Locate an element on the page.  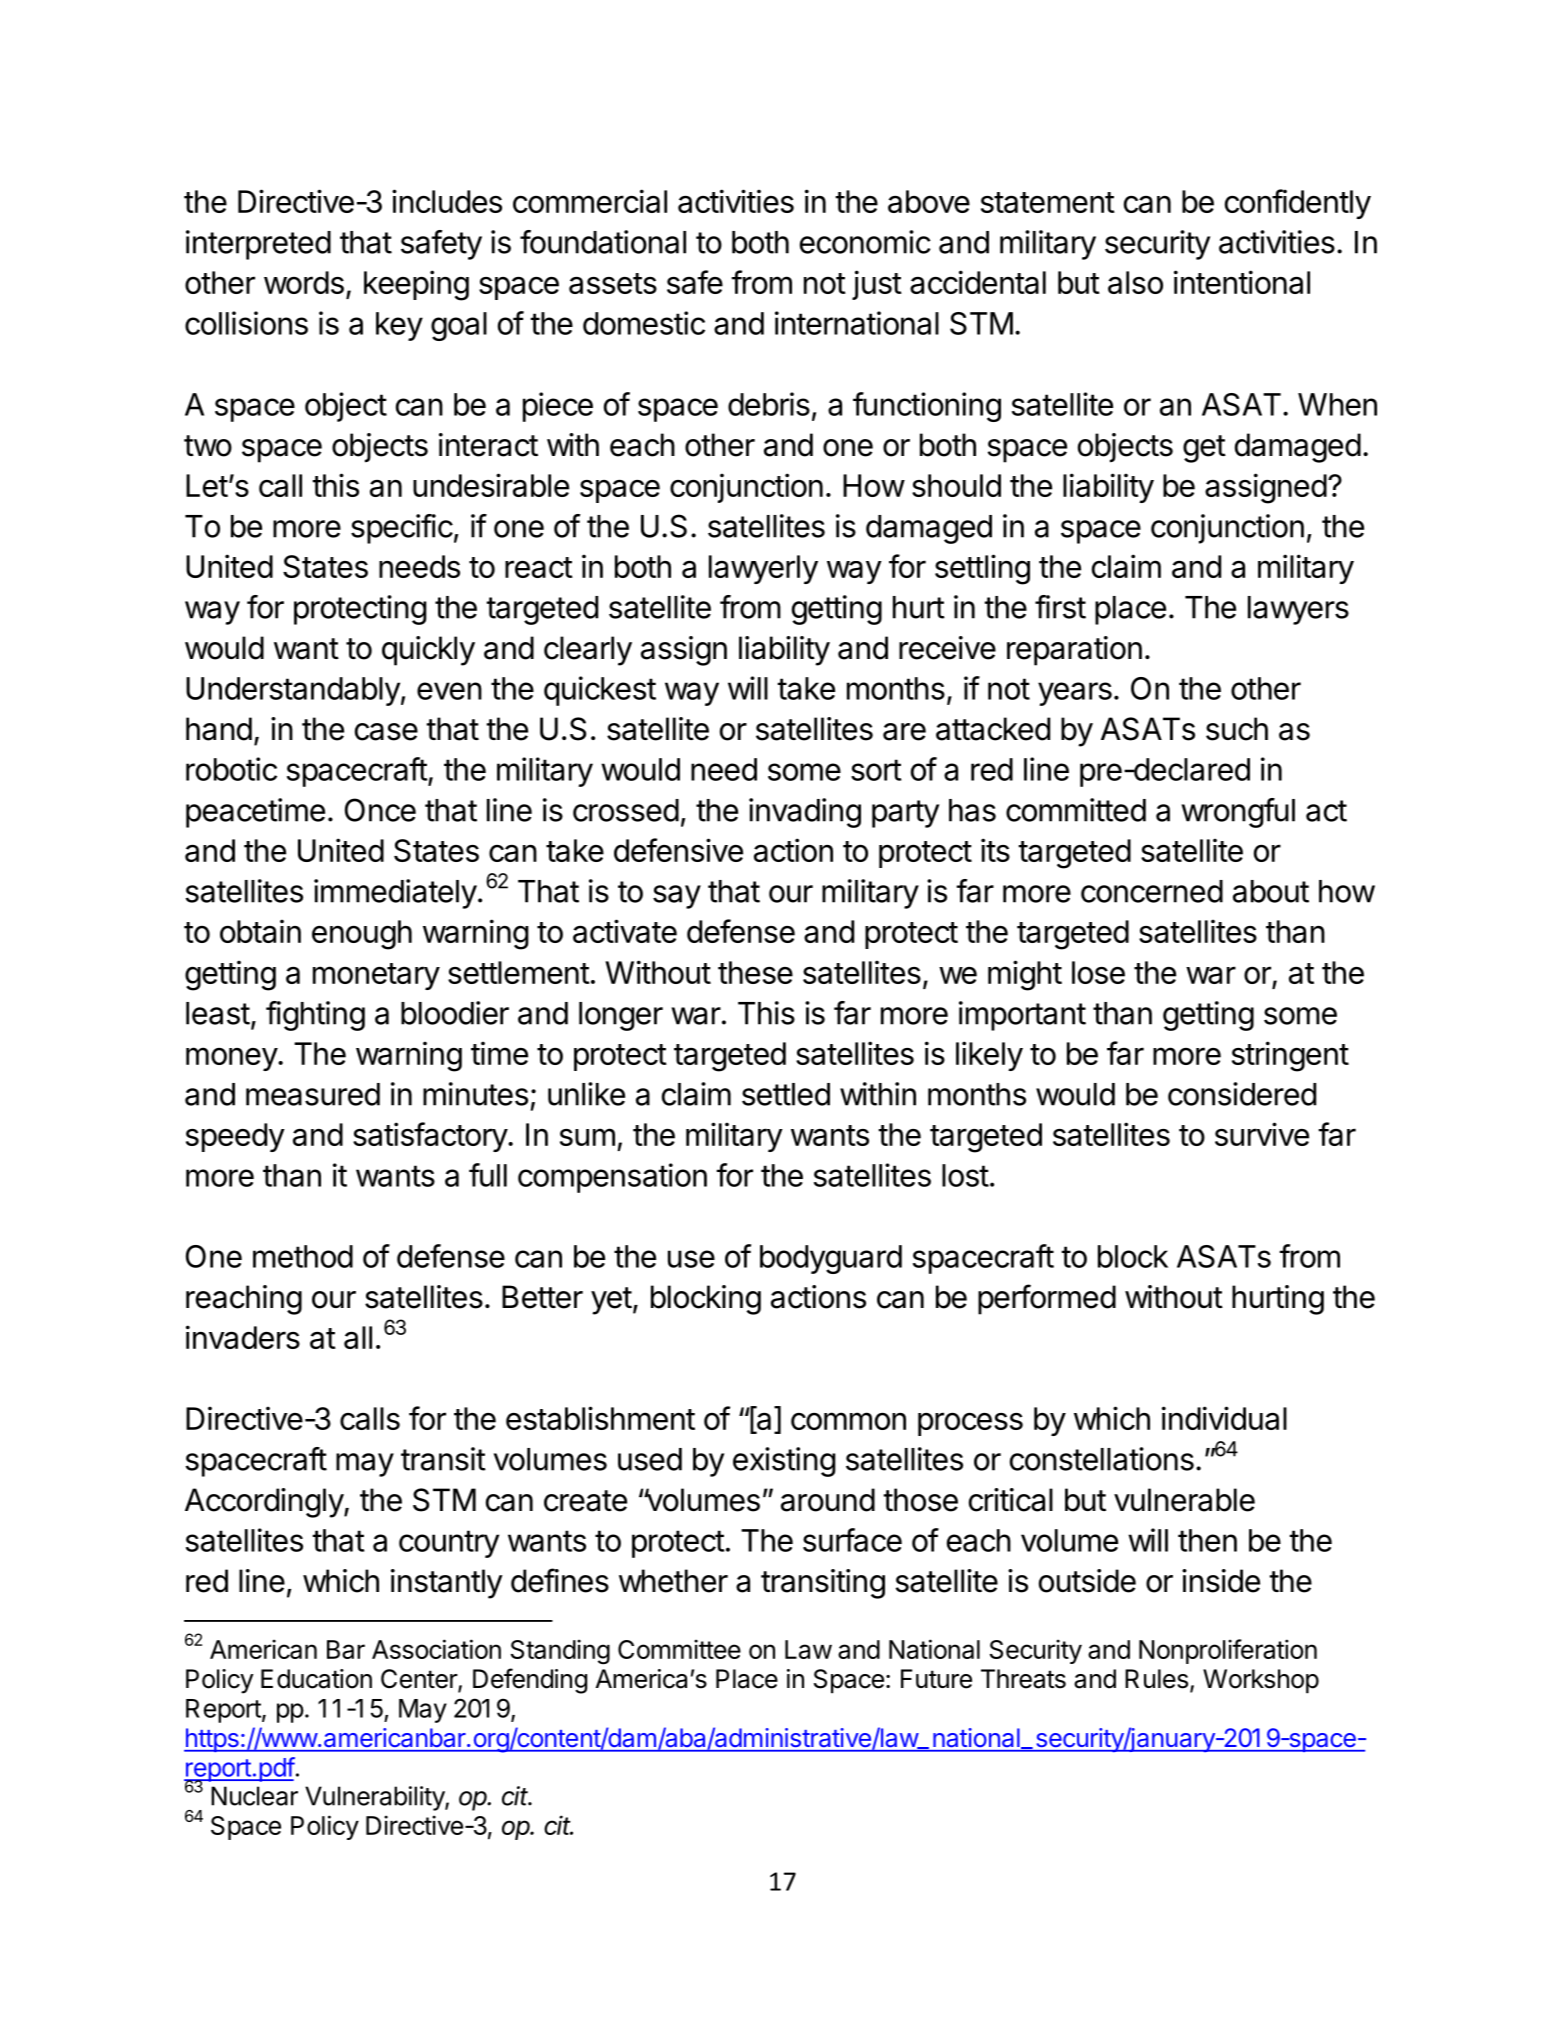
economic is located at coordinates (865, 242).
